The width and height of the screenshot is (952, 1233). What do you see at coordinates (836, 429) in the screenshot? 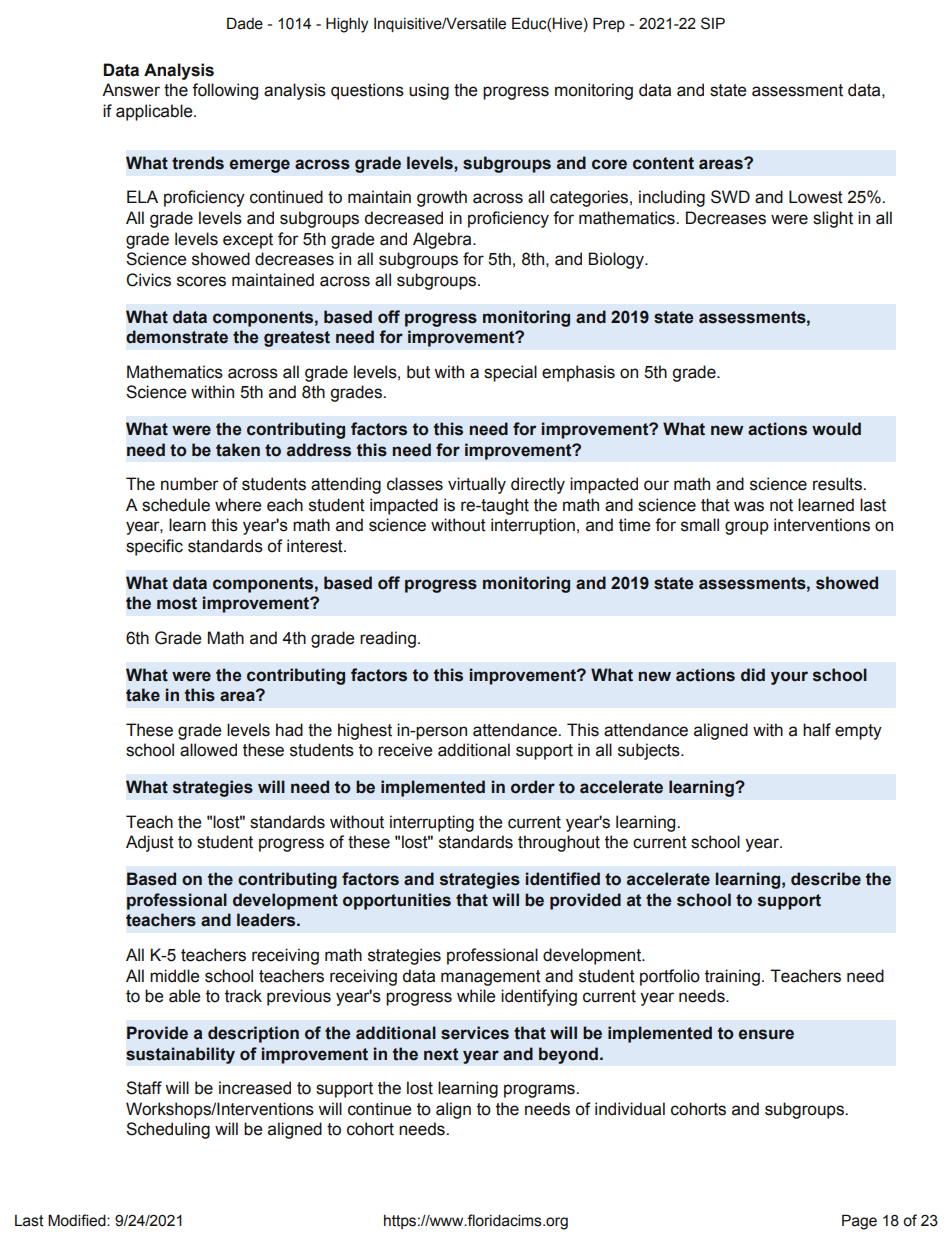
I see `would` at bounding box center [836, 429].
